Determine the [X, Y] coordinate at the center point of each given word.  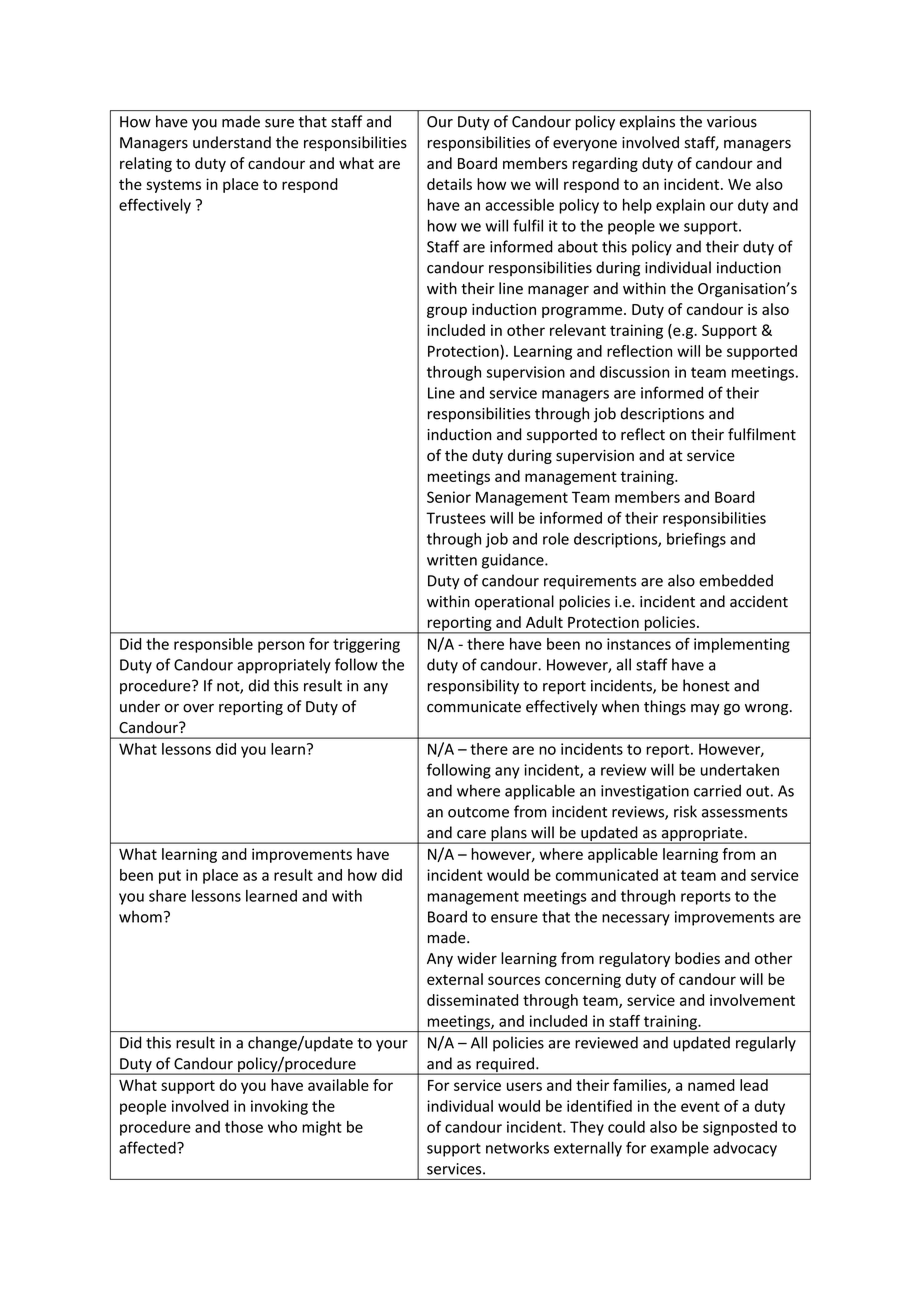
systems [173, 186]
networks [517, 1147]
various [732, 122]
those [244, 1127]
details [449, 184]
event [700, 1106]
